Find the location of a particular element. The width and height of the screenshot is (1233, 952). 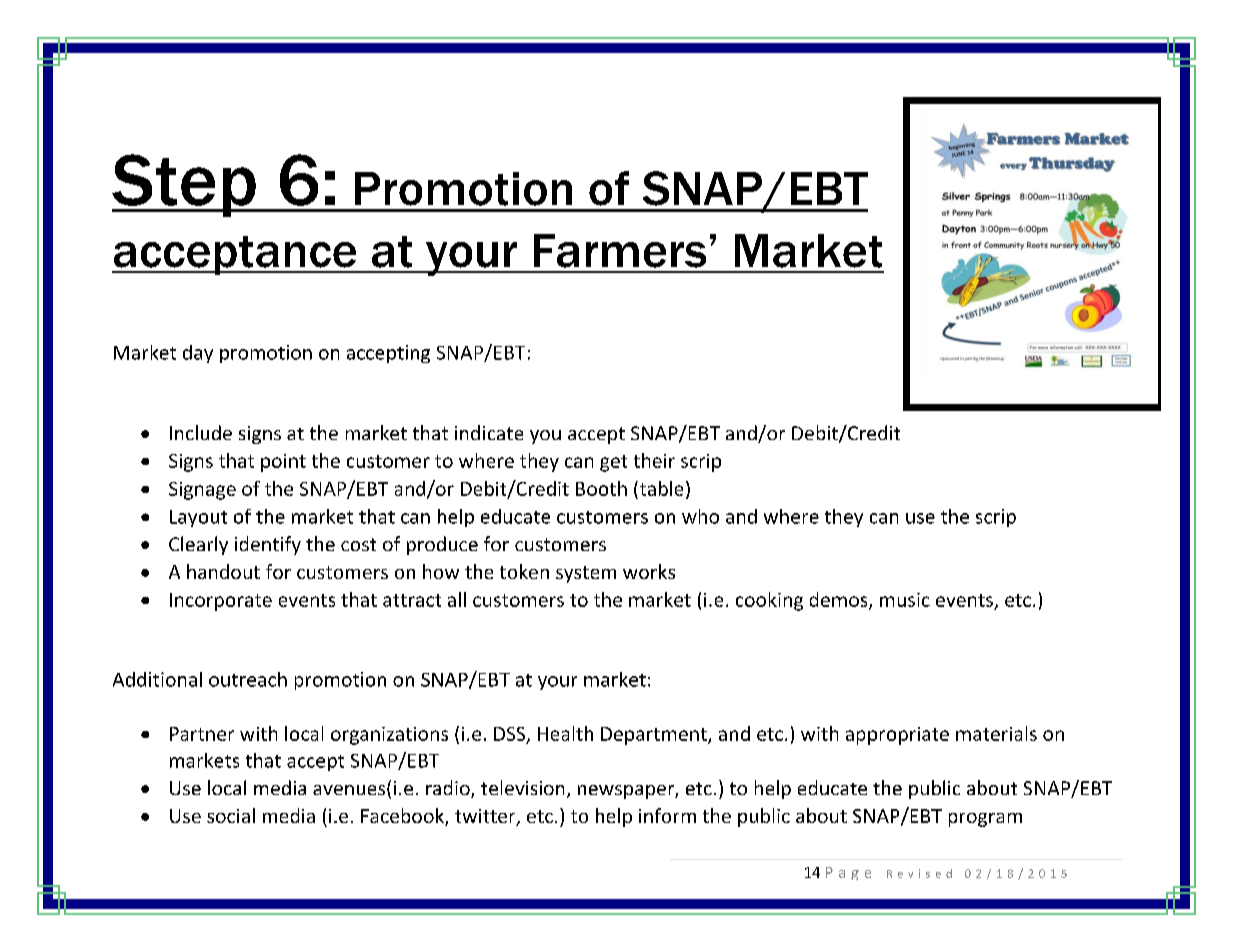

social is located at coordinates (231, 815).
